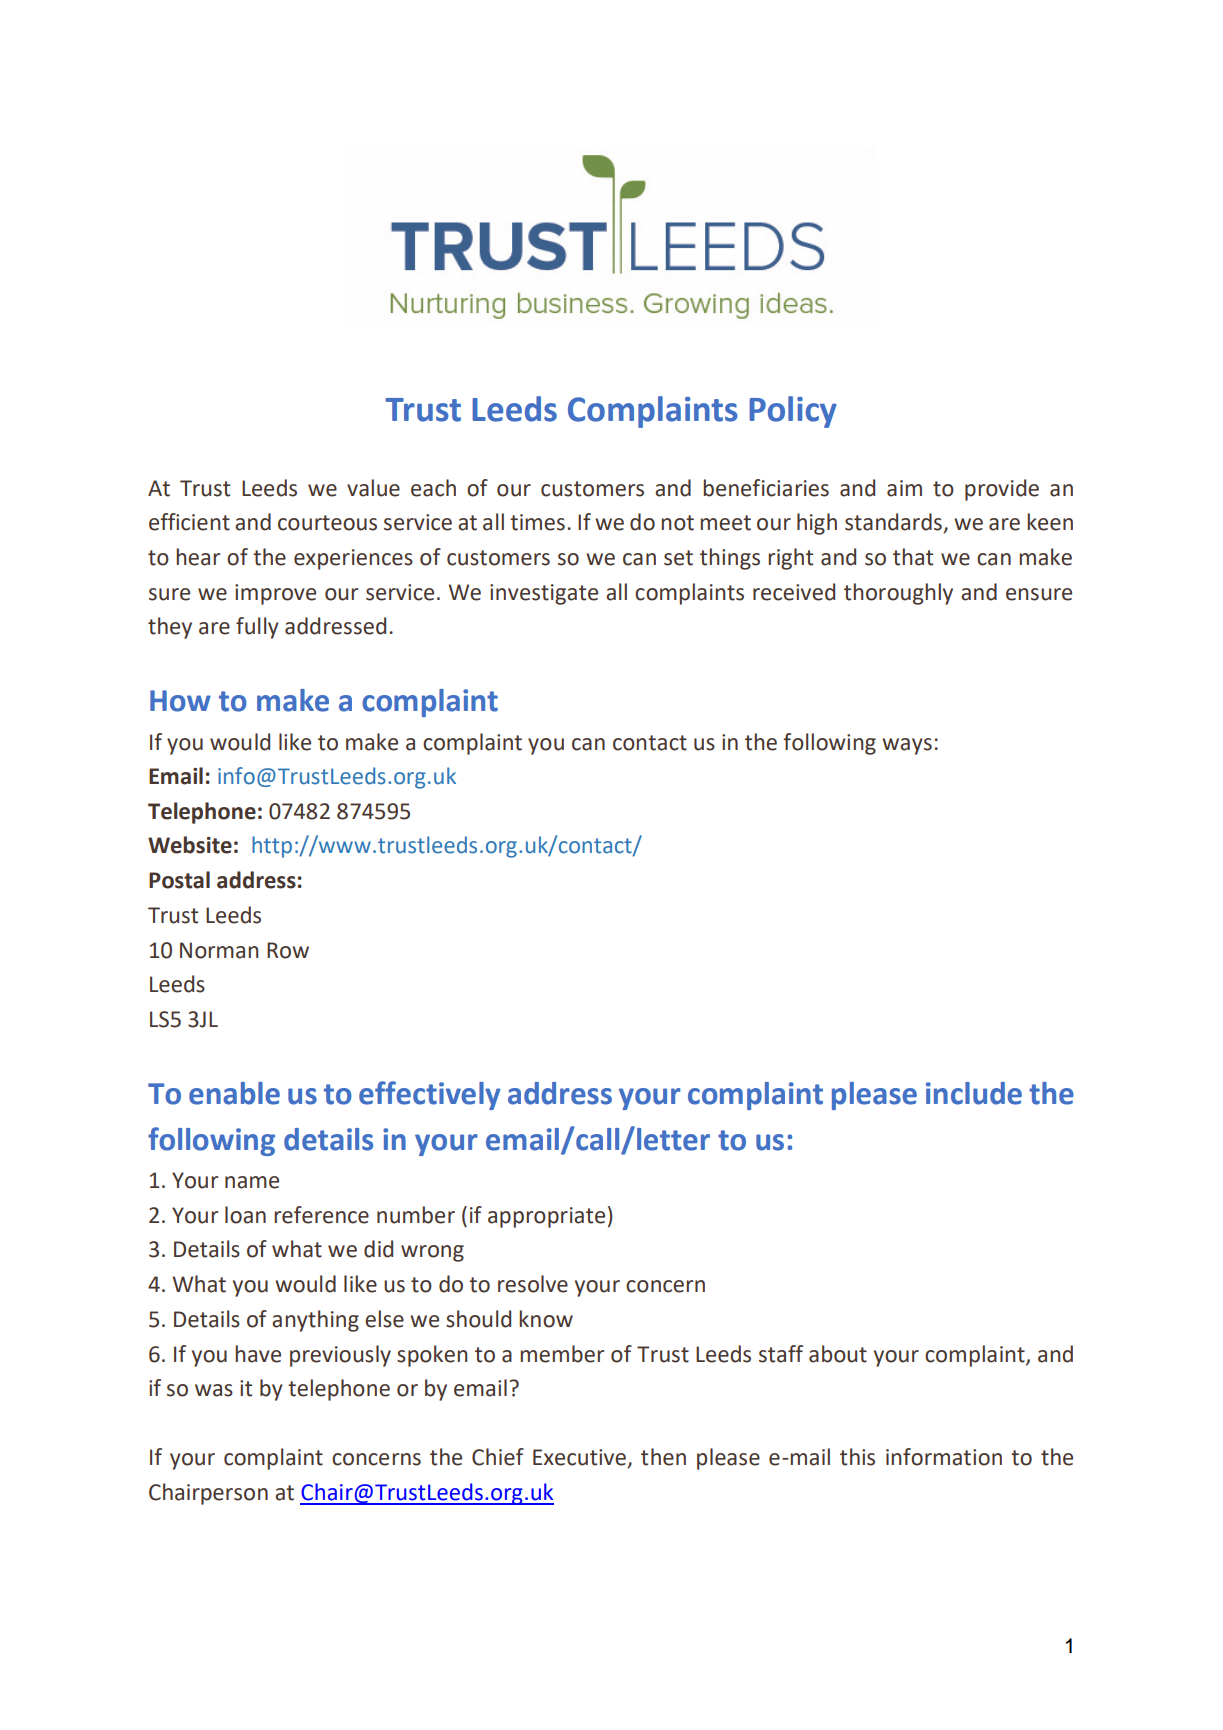  What do you see at coordinates (974, 1093) in the screenshot?
I see `include` at bounding box center [974, 1093].
